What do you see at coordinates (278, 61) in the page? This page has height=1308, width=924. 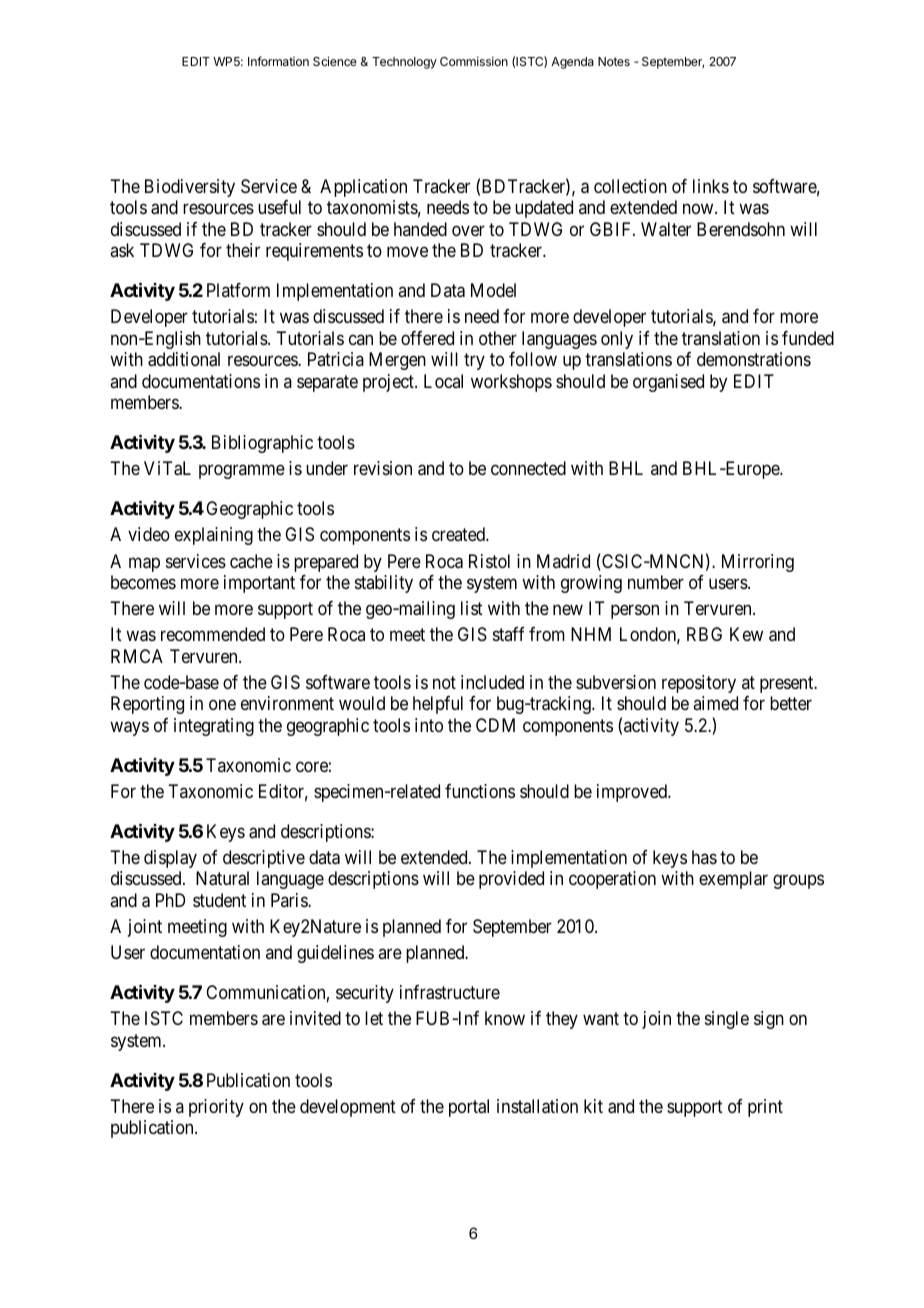 I see `Information` at bounding box center [278, 61].
